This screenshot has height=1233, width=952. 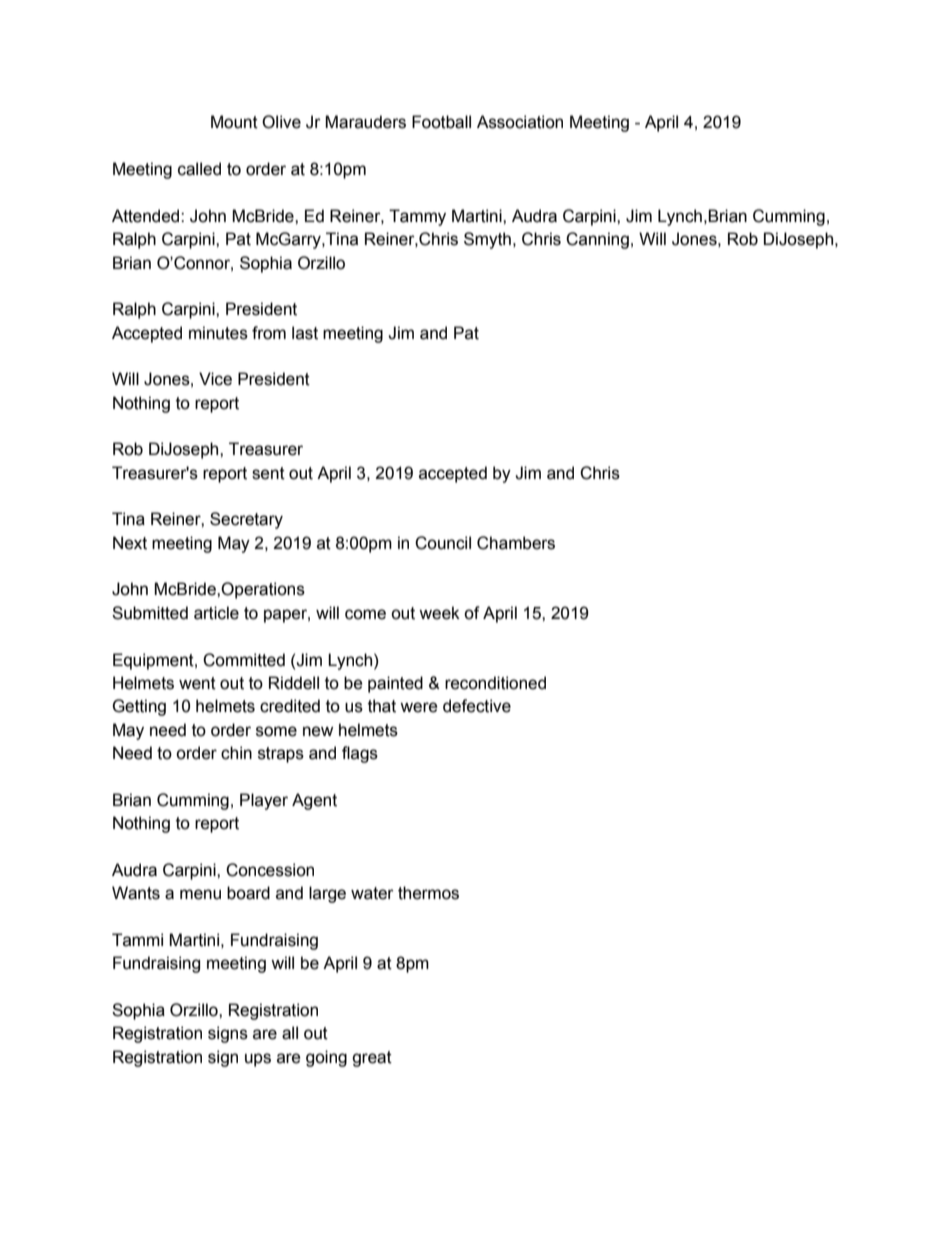 I want to click on chin, so click(x=236, y=753).
